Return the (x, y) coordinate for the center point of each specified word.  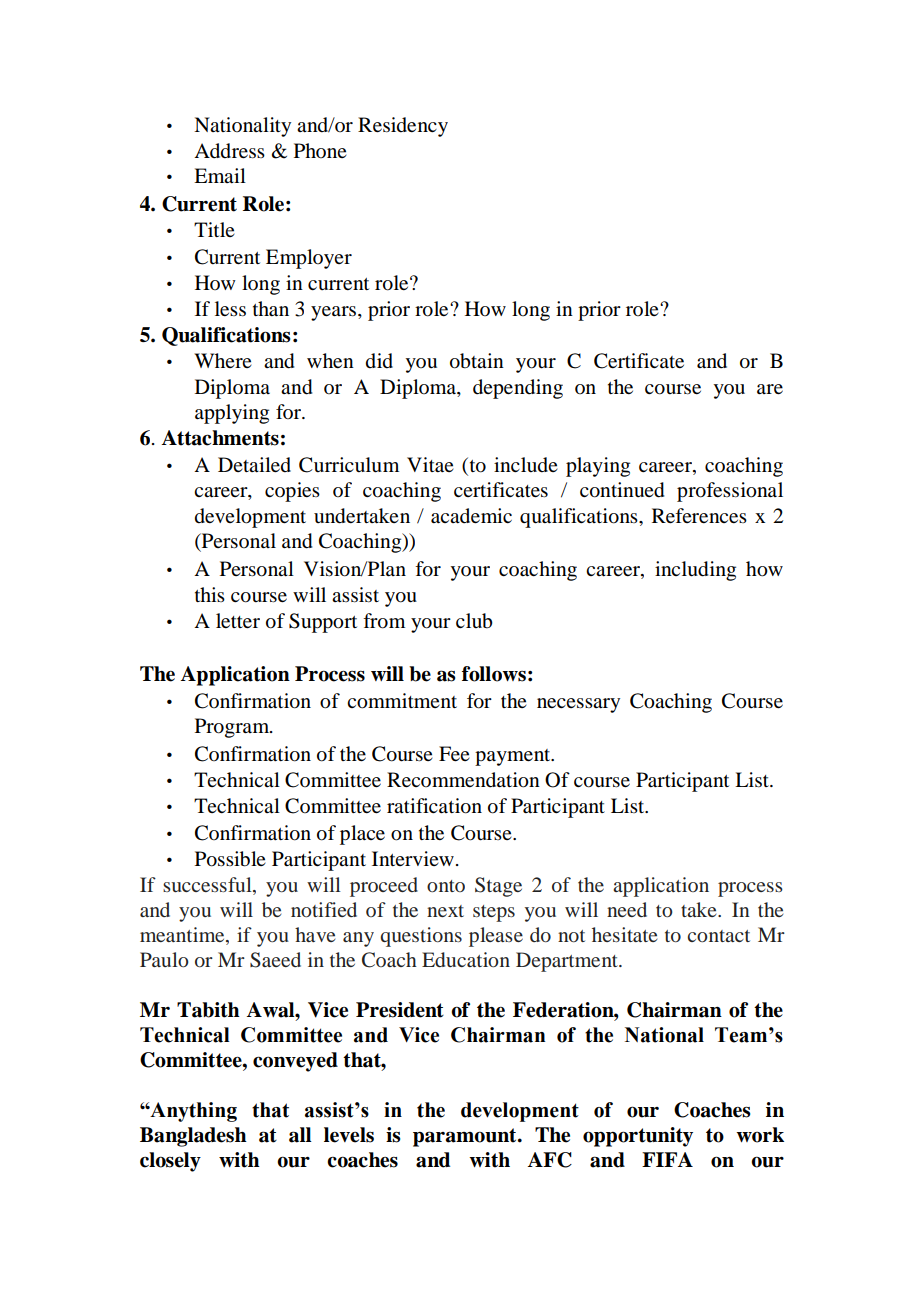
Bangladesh (193, 1137)
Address (229, 151)
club (474, 621)
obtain (477, 361)
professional (730, 492)
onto (446, 886)
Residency (403, 127)
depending (518, 389)
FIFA (667, 1159)
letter (238, 621)
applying (232, 414)
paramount (466, 1137)
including (695, 571)
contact (719, 936)
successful (208, 884)
